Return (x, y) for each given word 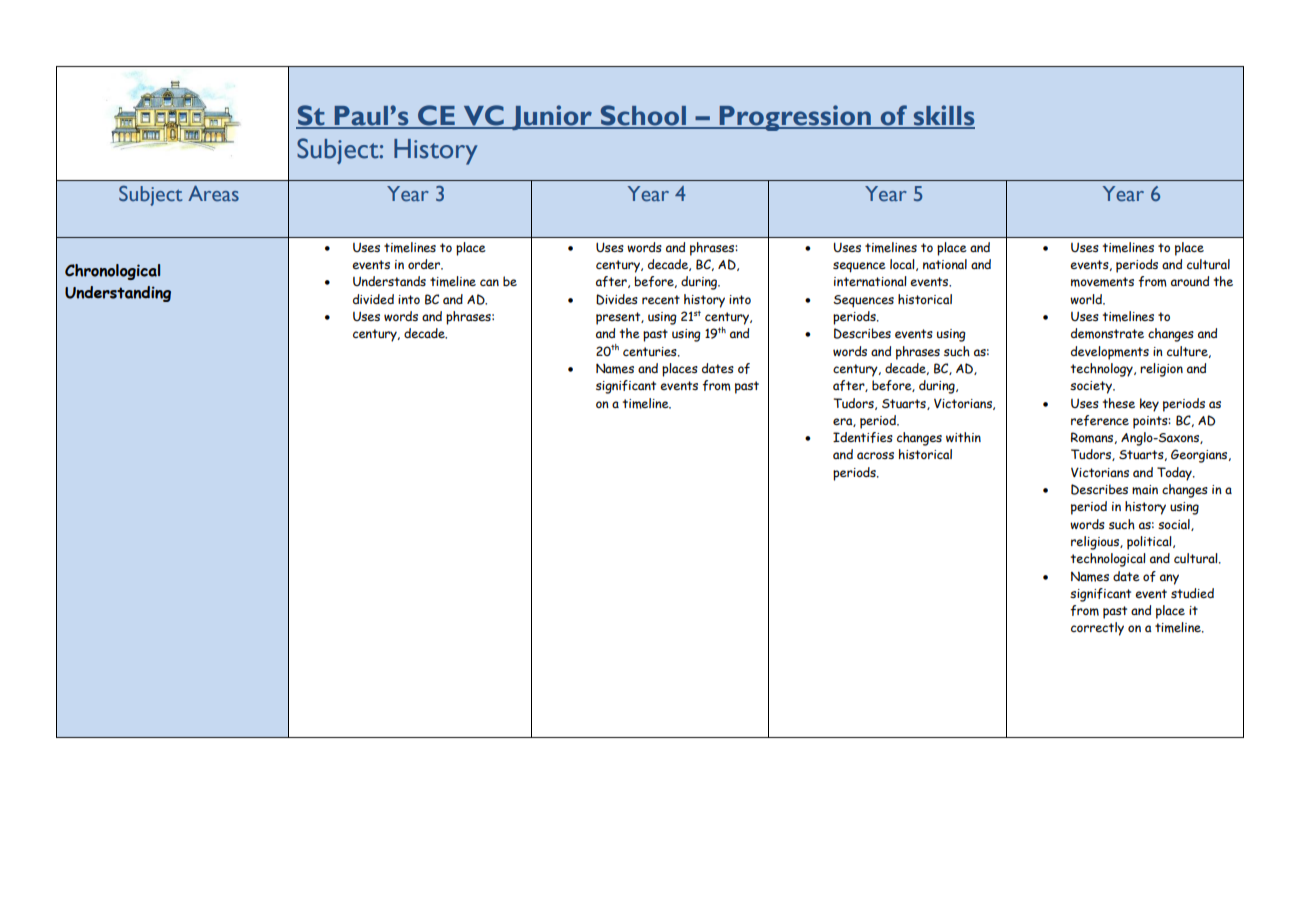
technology (1103, 370)
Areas (213, 193)
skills (943, 116)
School (643, 116)
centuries (651, 352)
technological (1108, 560)
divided (373, 299)
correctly (1097, 629)
